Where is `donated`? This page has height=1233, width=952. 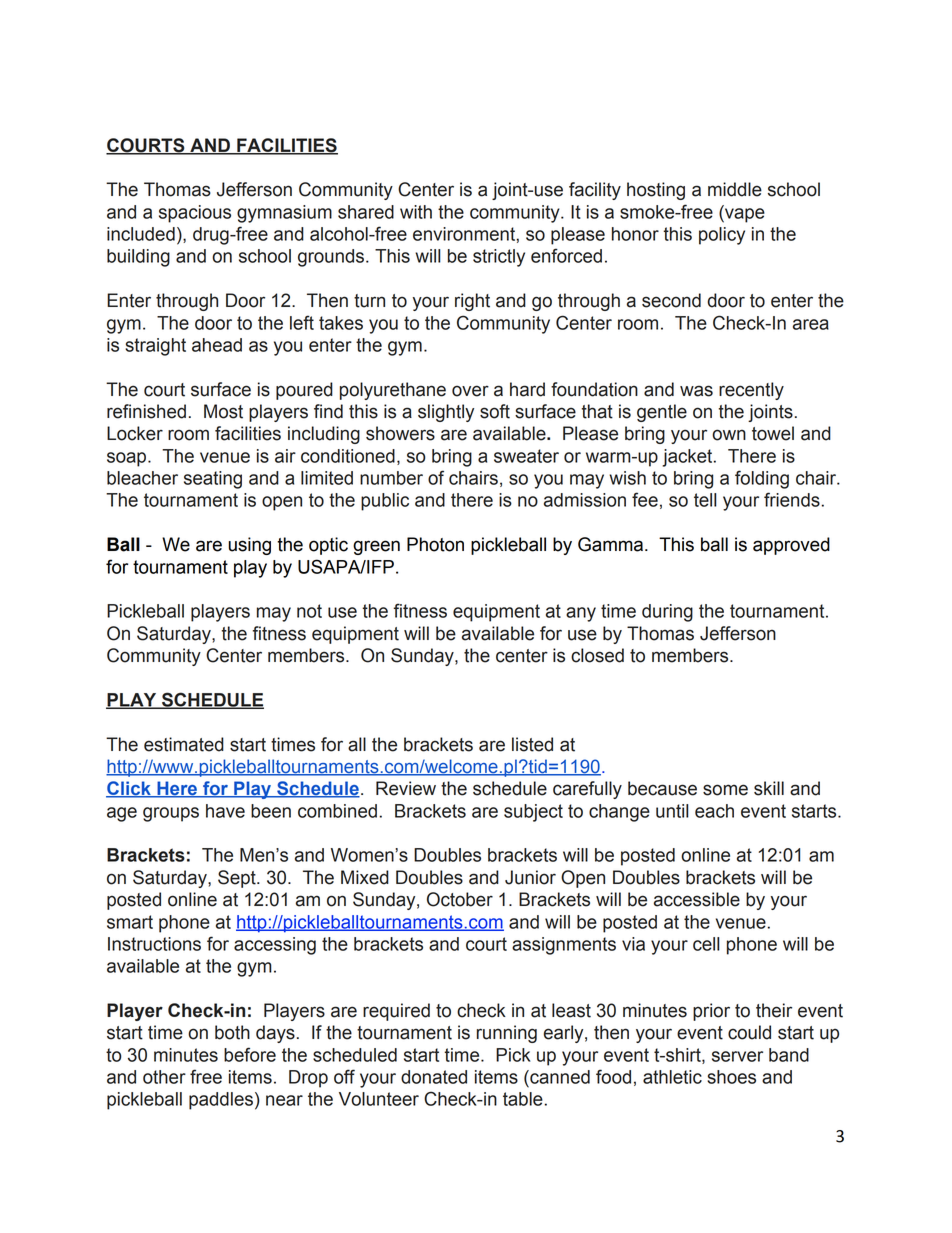 donated is located at coordinates (434, 1077).
